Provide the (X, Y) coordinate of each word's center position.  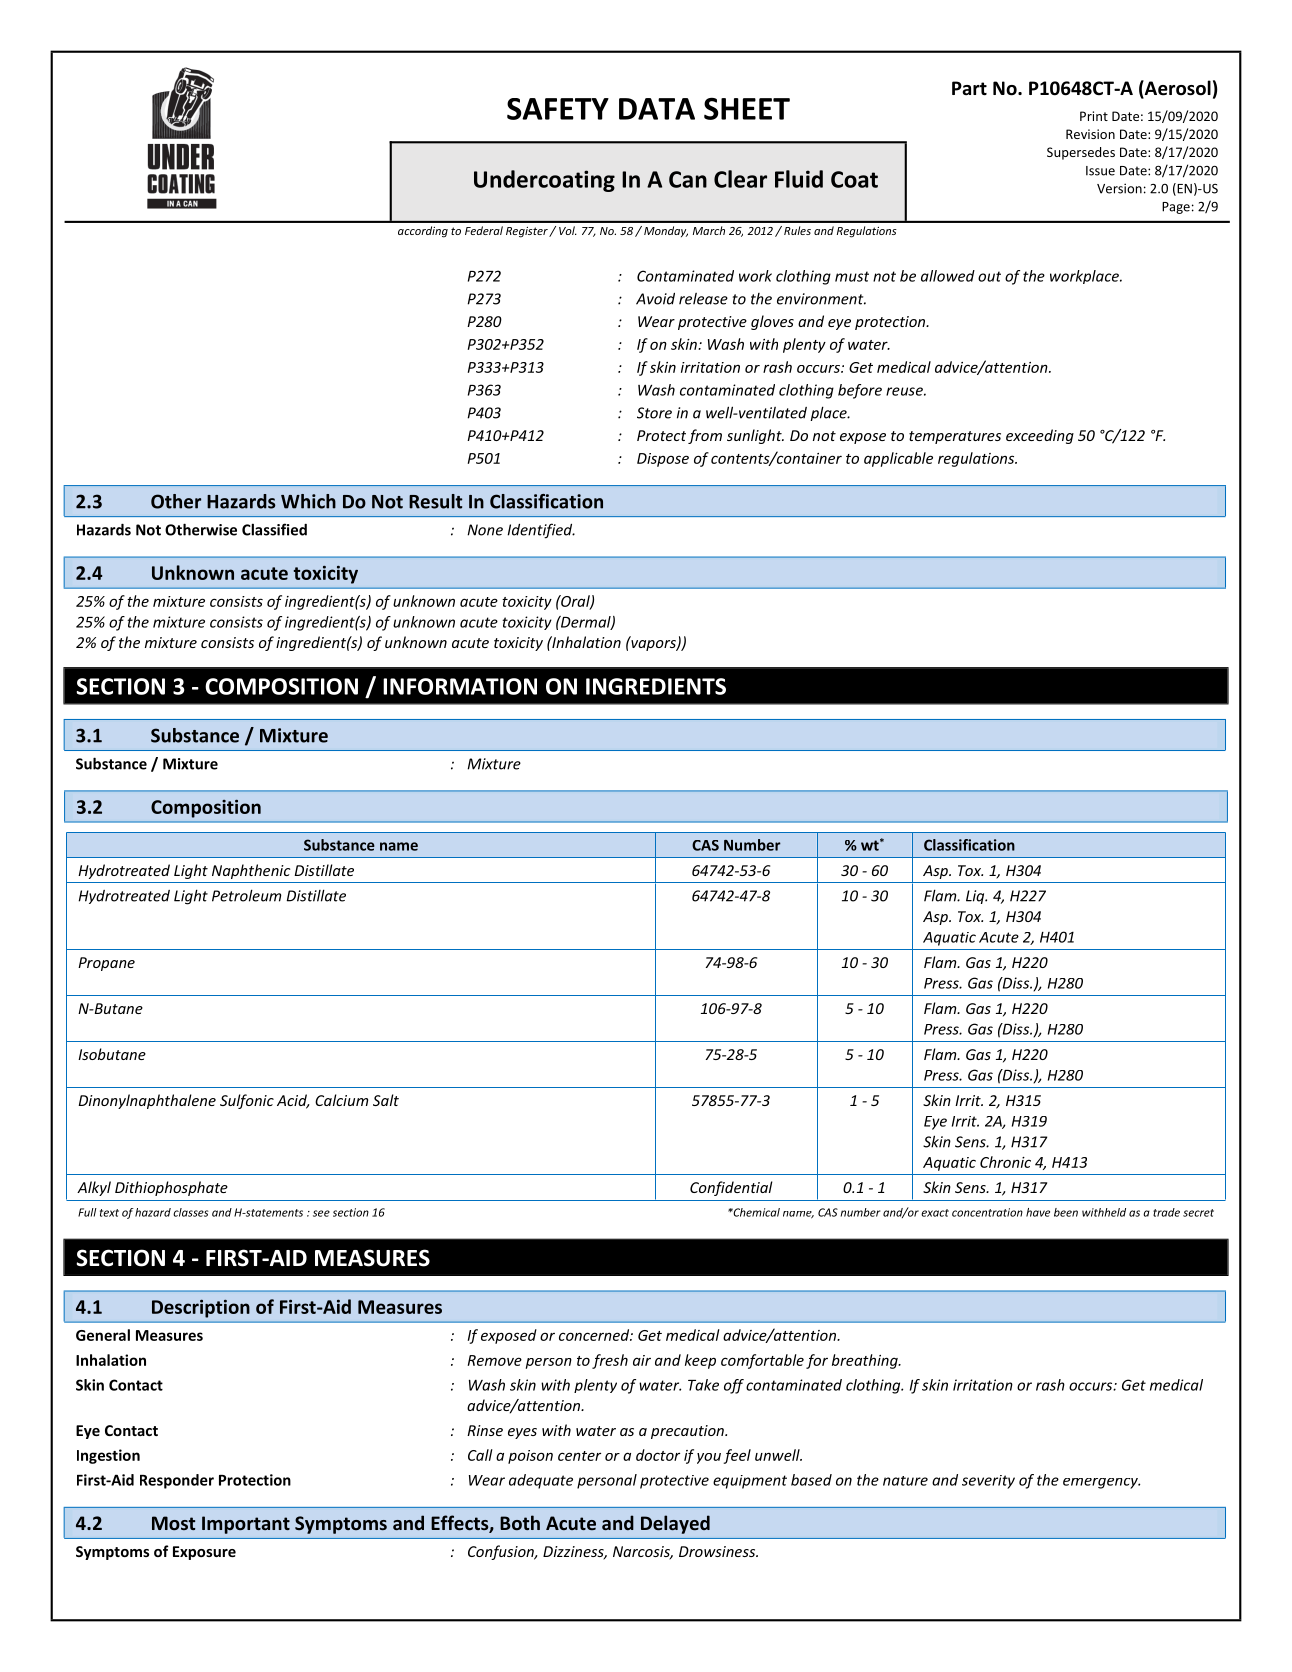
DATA (657, 109)
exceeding (1040, 436)
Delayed (675, 1524)
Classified (274, 529)
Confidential (731, 1188)
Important (246, 1525)
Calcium (341, 1100)
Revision (1090, 134)
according (423, 232)
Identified (541, 531)
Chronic (1005, 1162)
